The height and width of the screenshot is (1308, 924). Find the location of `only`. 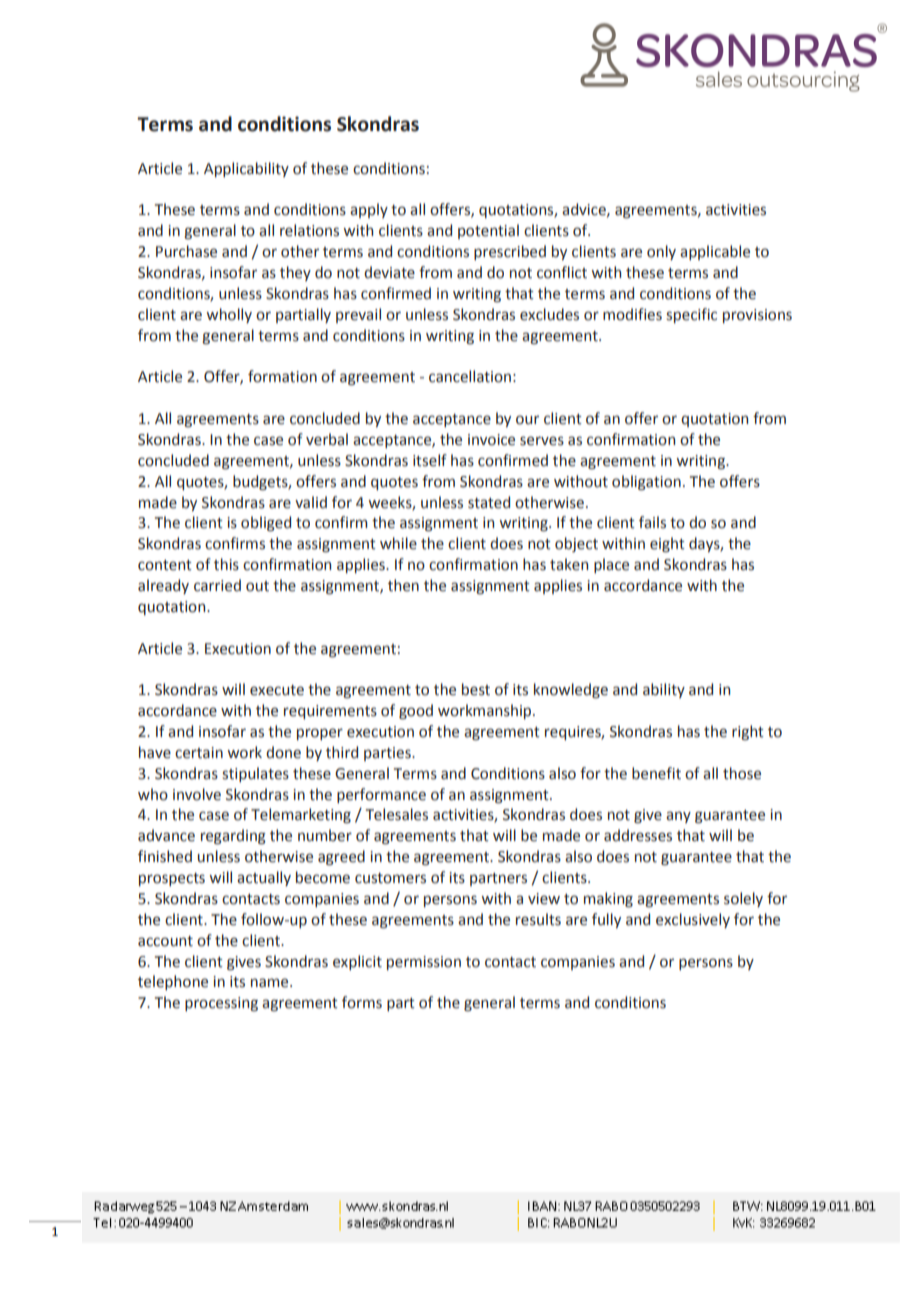

only is located at coordinates (661, 252).
